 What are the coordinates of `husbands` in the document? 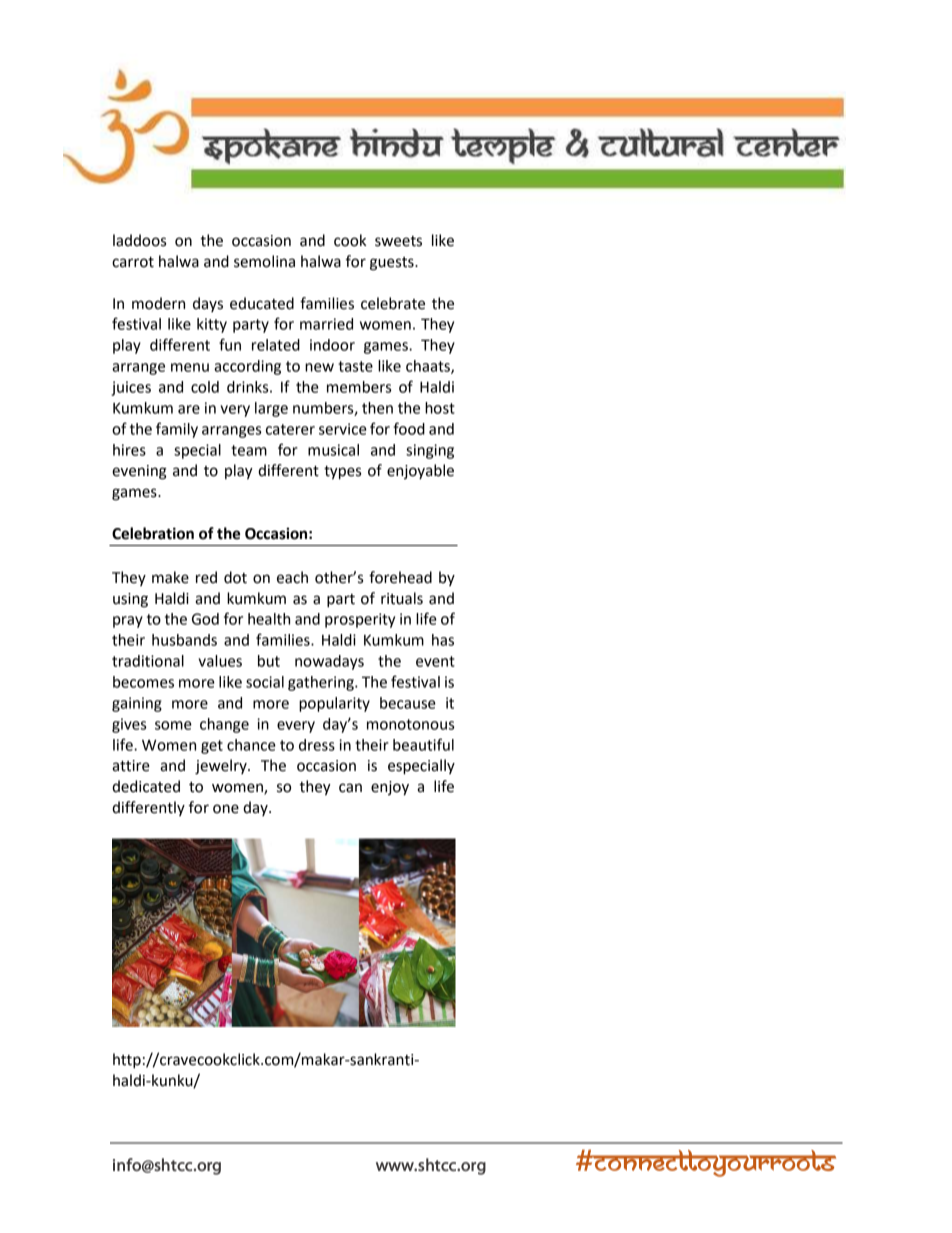 It's located at (184, 640).
